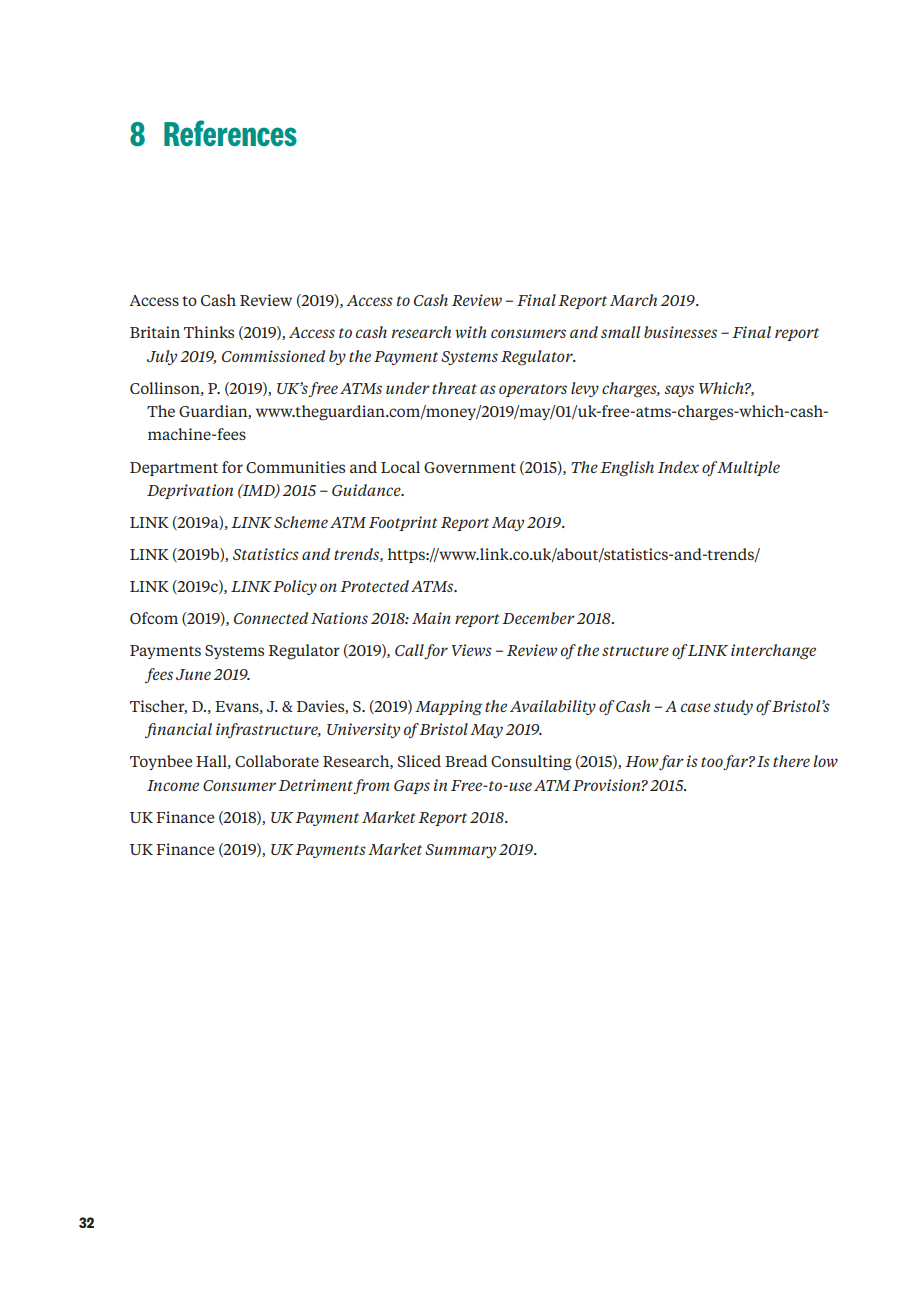 The image size is (924, 1308). I want to click on businesses, so click(680, 332).
